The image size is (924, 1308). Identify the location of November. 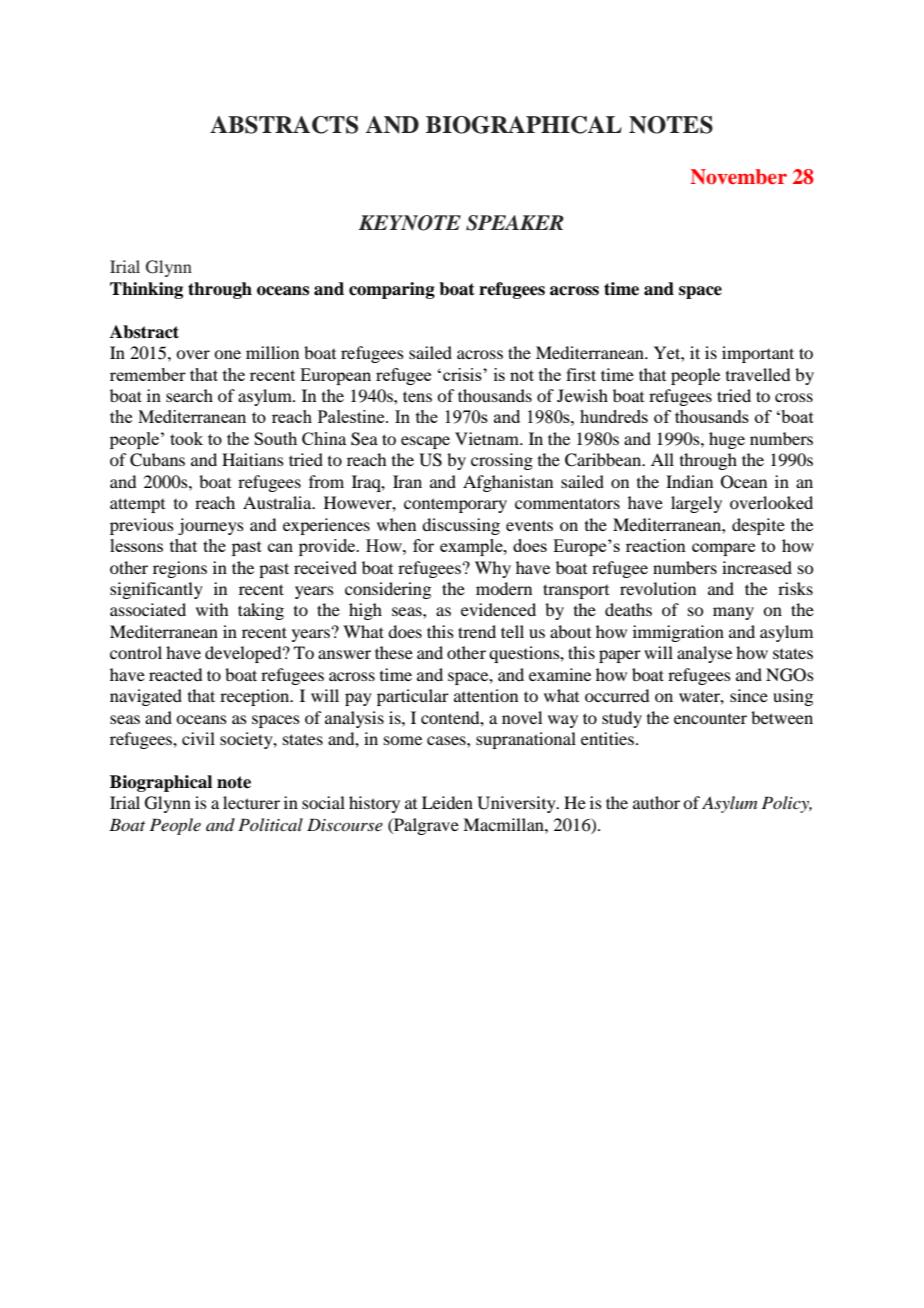
(738, 177).
